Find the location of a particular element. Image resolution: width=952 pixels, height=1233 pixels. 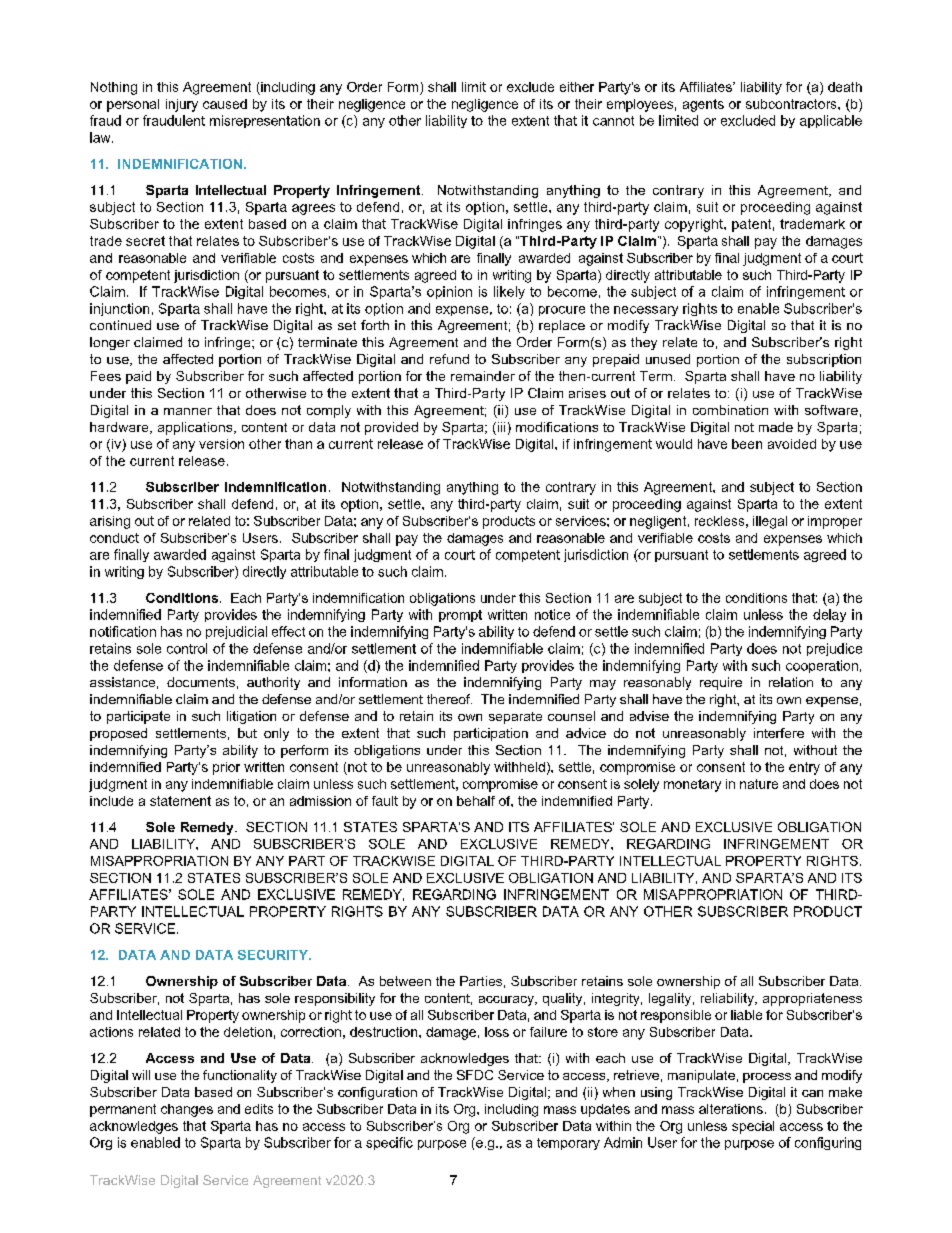

statement is located at coordinates (180, 801).
